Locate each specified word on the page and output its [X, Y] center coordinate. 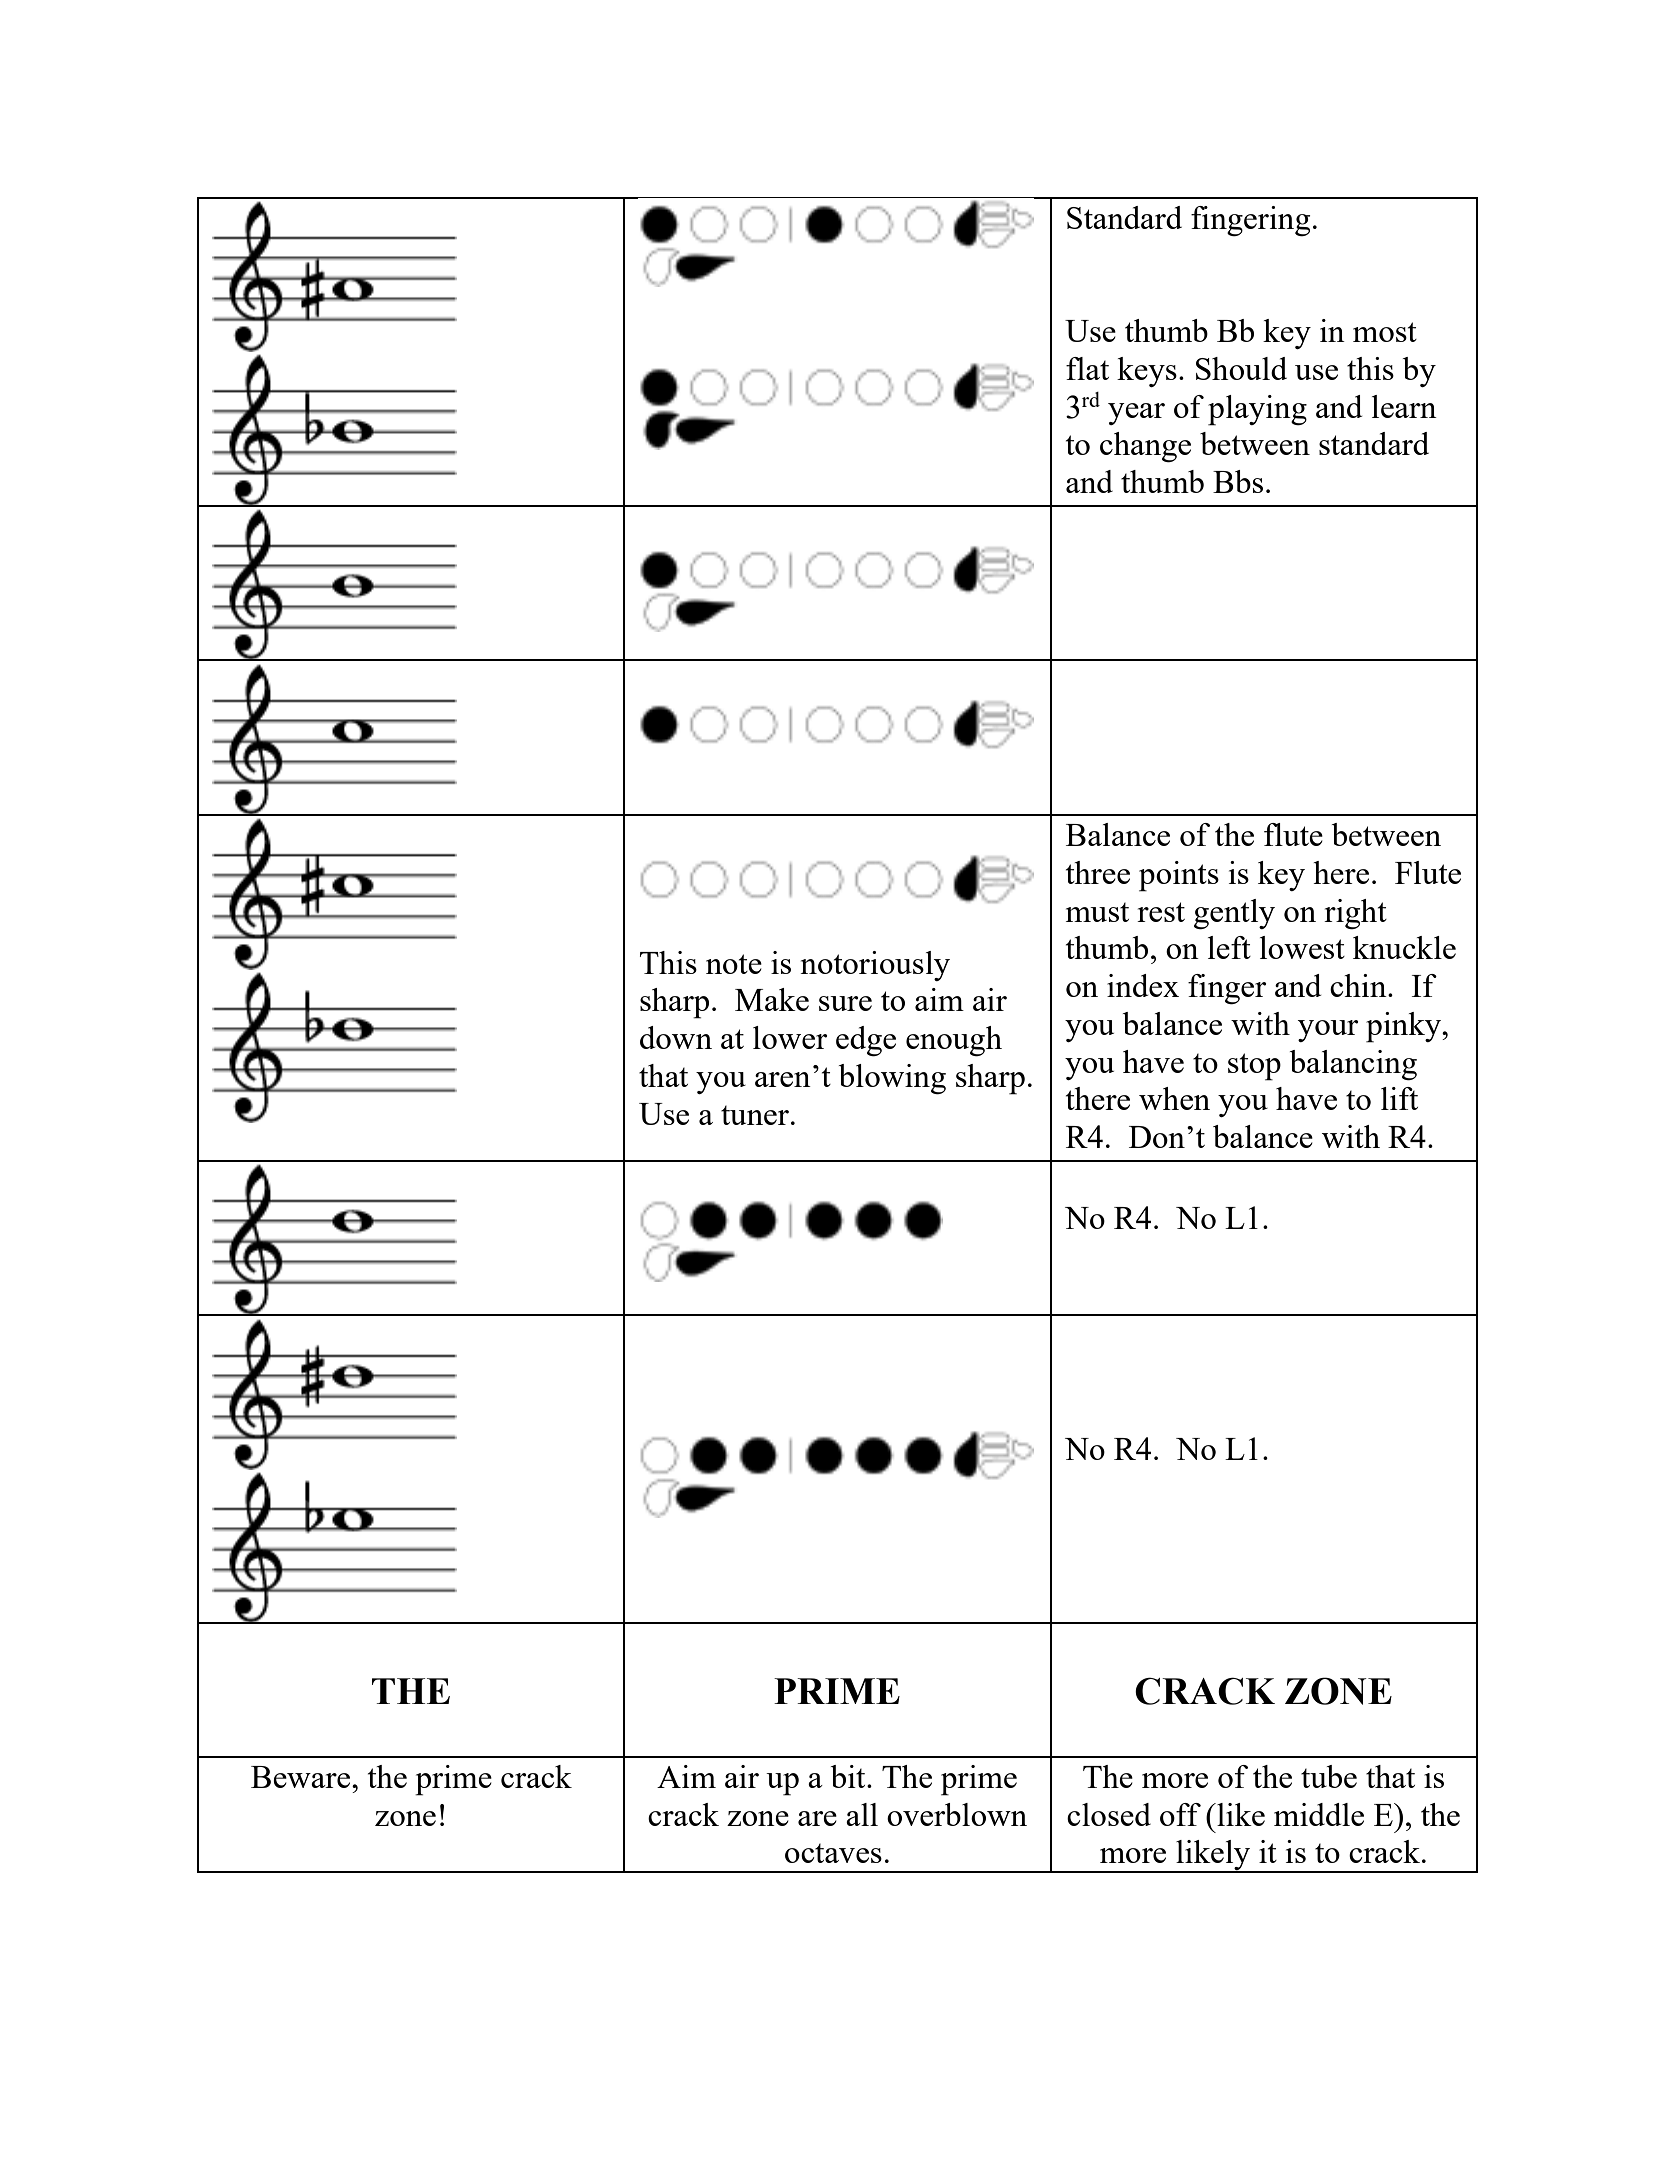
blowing [892, 1079]
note [734, 964]
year [1136, 414]
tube [1329, 1776]
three [1098, 872]
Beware [302, 1777]
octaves [833, 1853]
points [1179, 876]
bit [849, 1776]
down [676, 1037]
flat [1087, 368]
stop [1254, 1067]
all [862, 1814]
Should [1241, 368]
